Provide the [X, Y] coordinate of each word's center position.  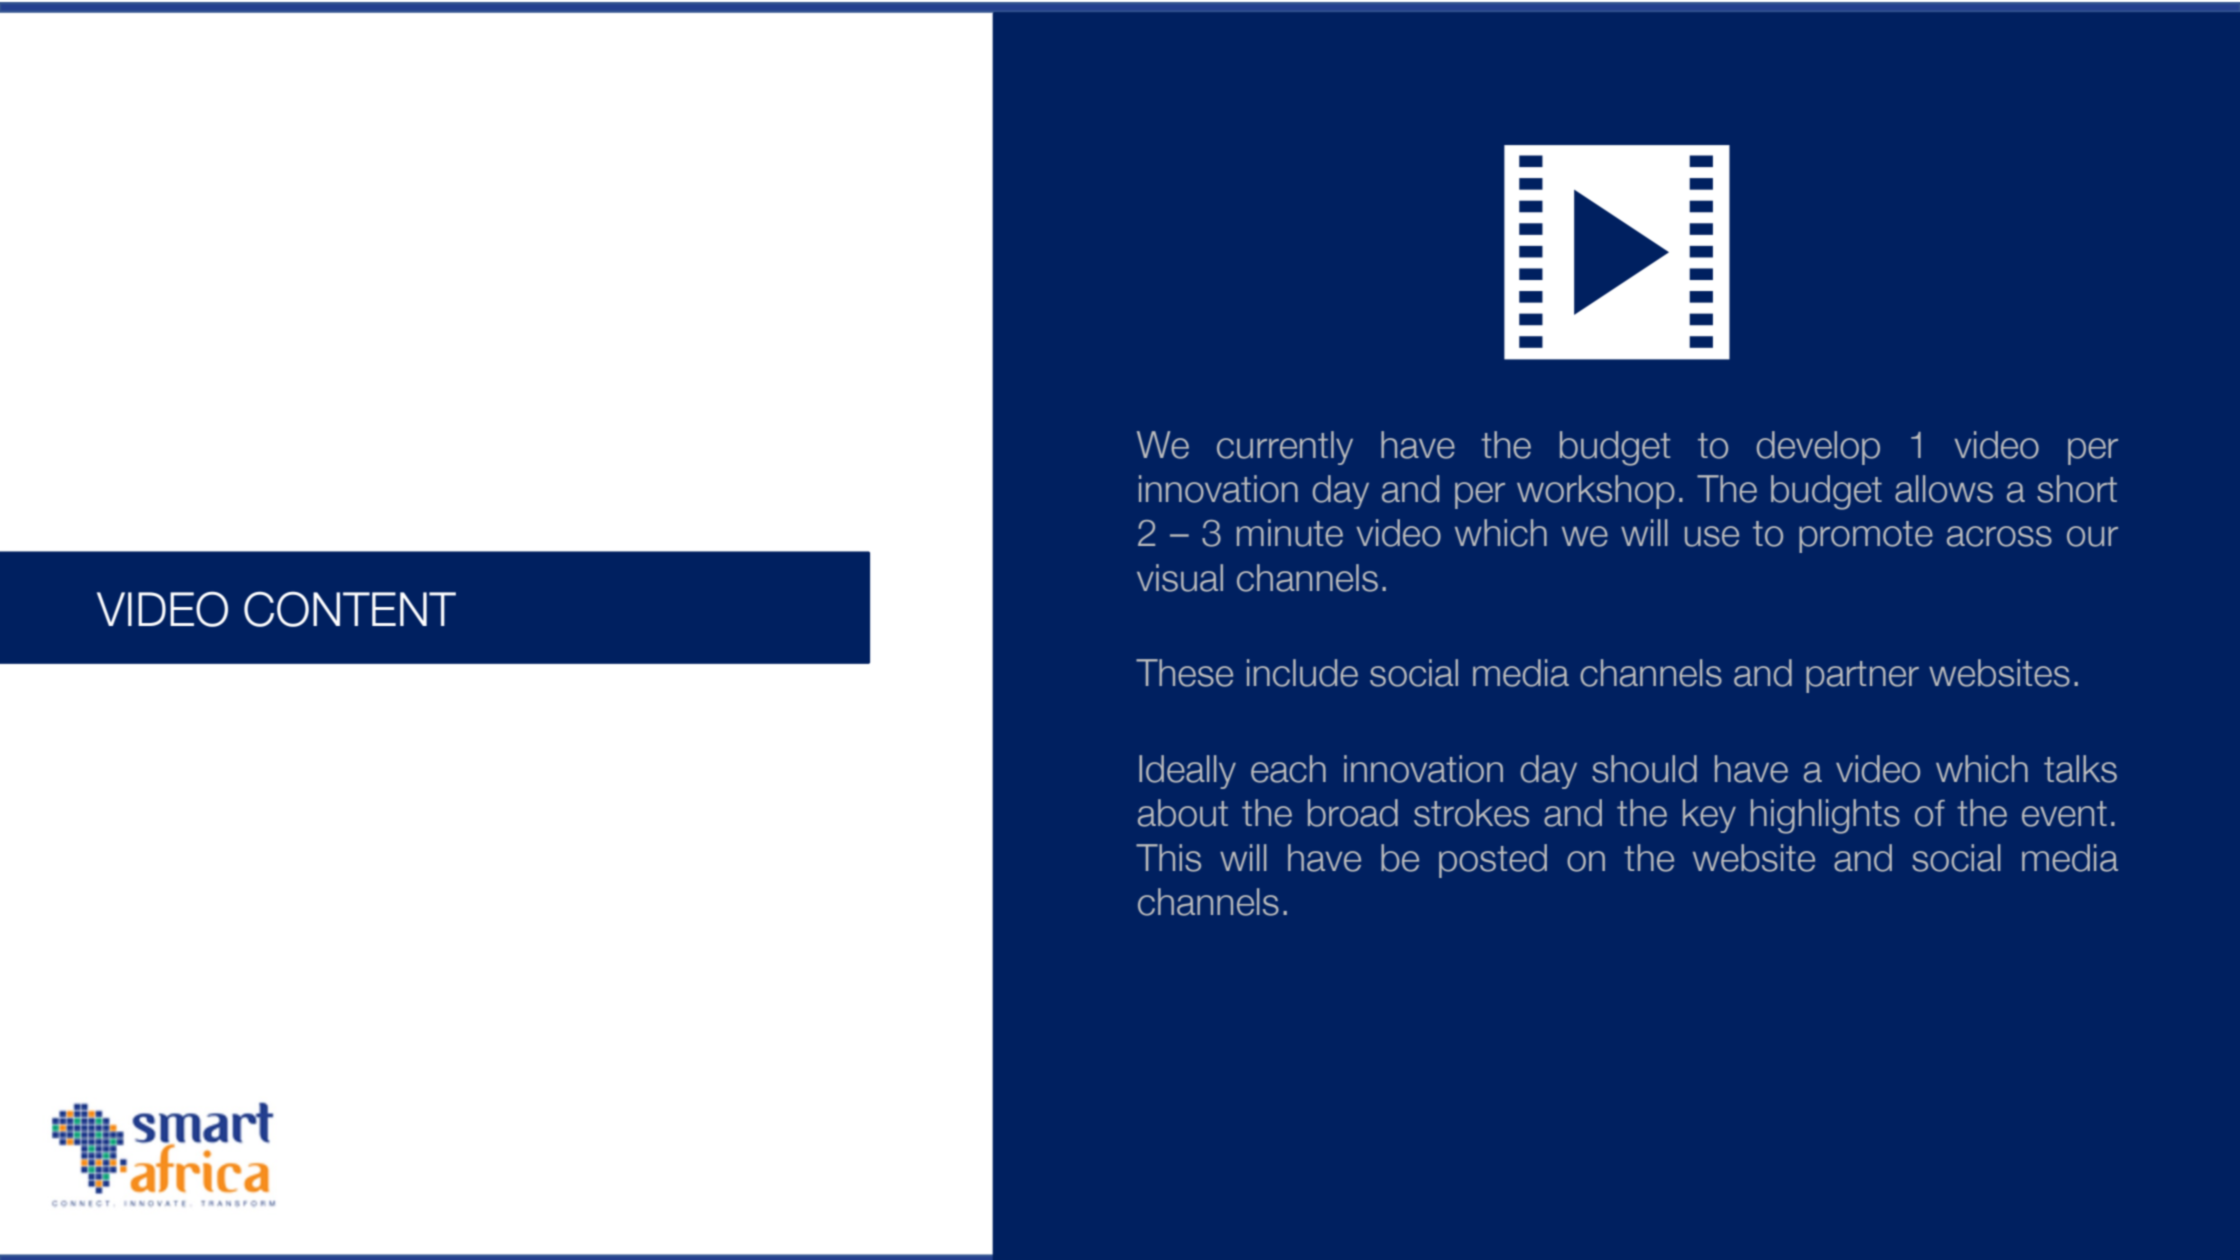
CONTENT [350, 609]
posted [1493, 861]
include [1302, 673]
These [1184, 673]
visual [1180, 578]
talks [2080, 769]
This [1168, 858]
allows [1944, 489]
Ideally [1187, 772]
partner [1862, 677]
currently [1285, 448]
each [1288, 769]
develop [1818, 448]
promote [1866, 537]
